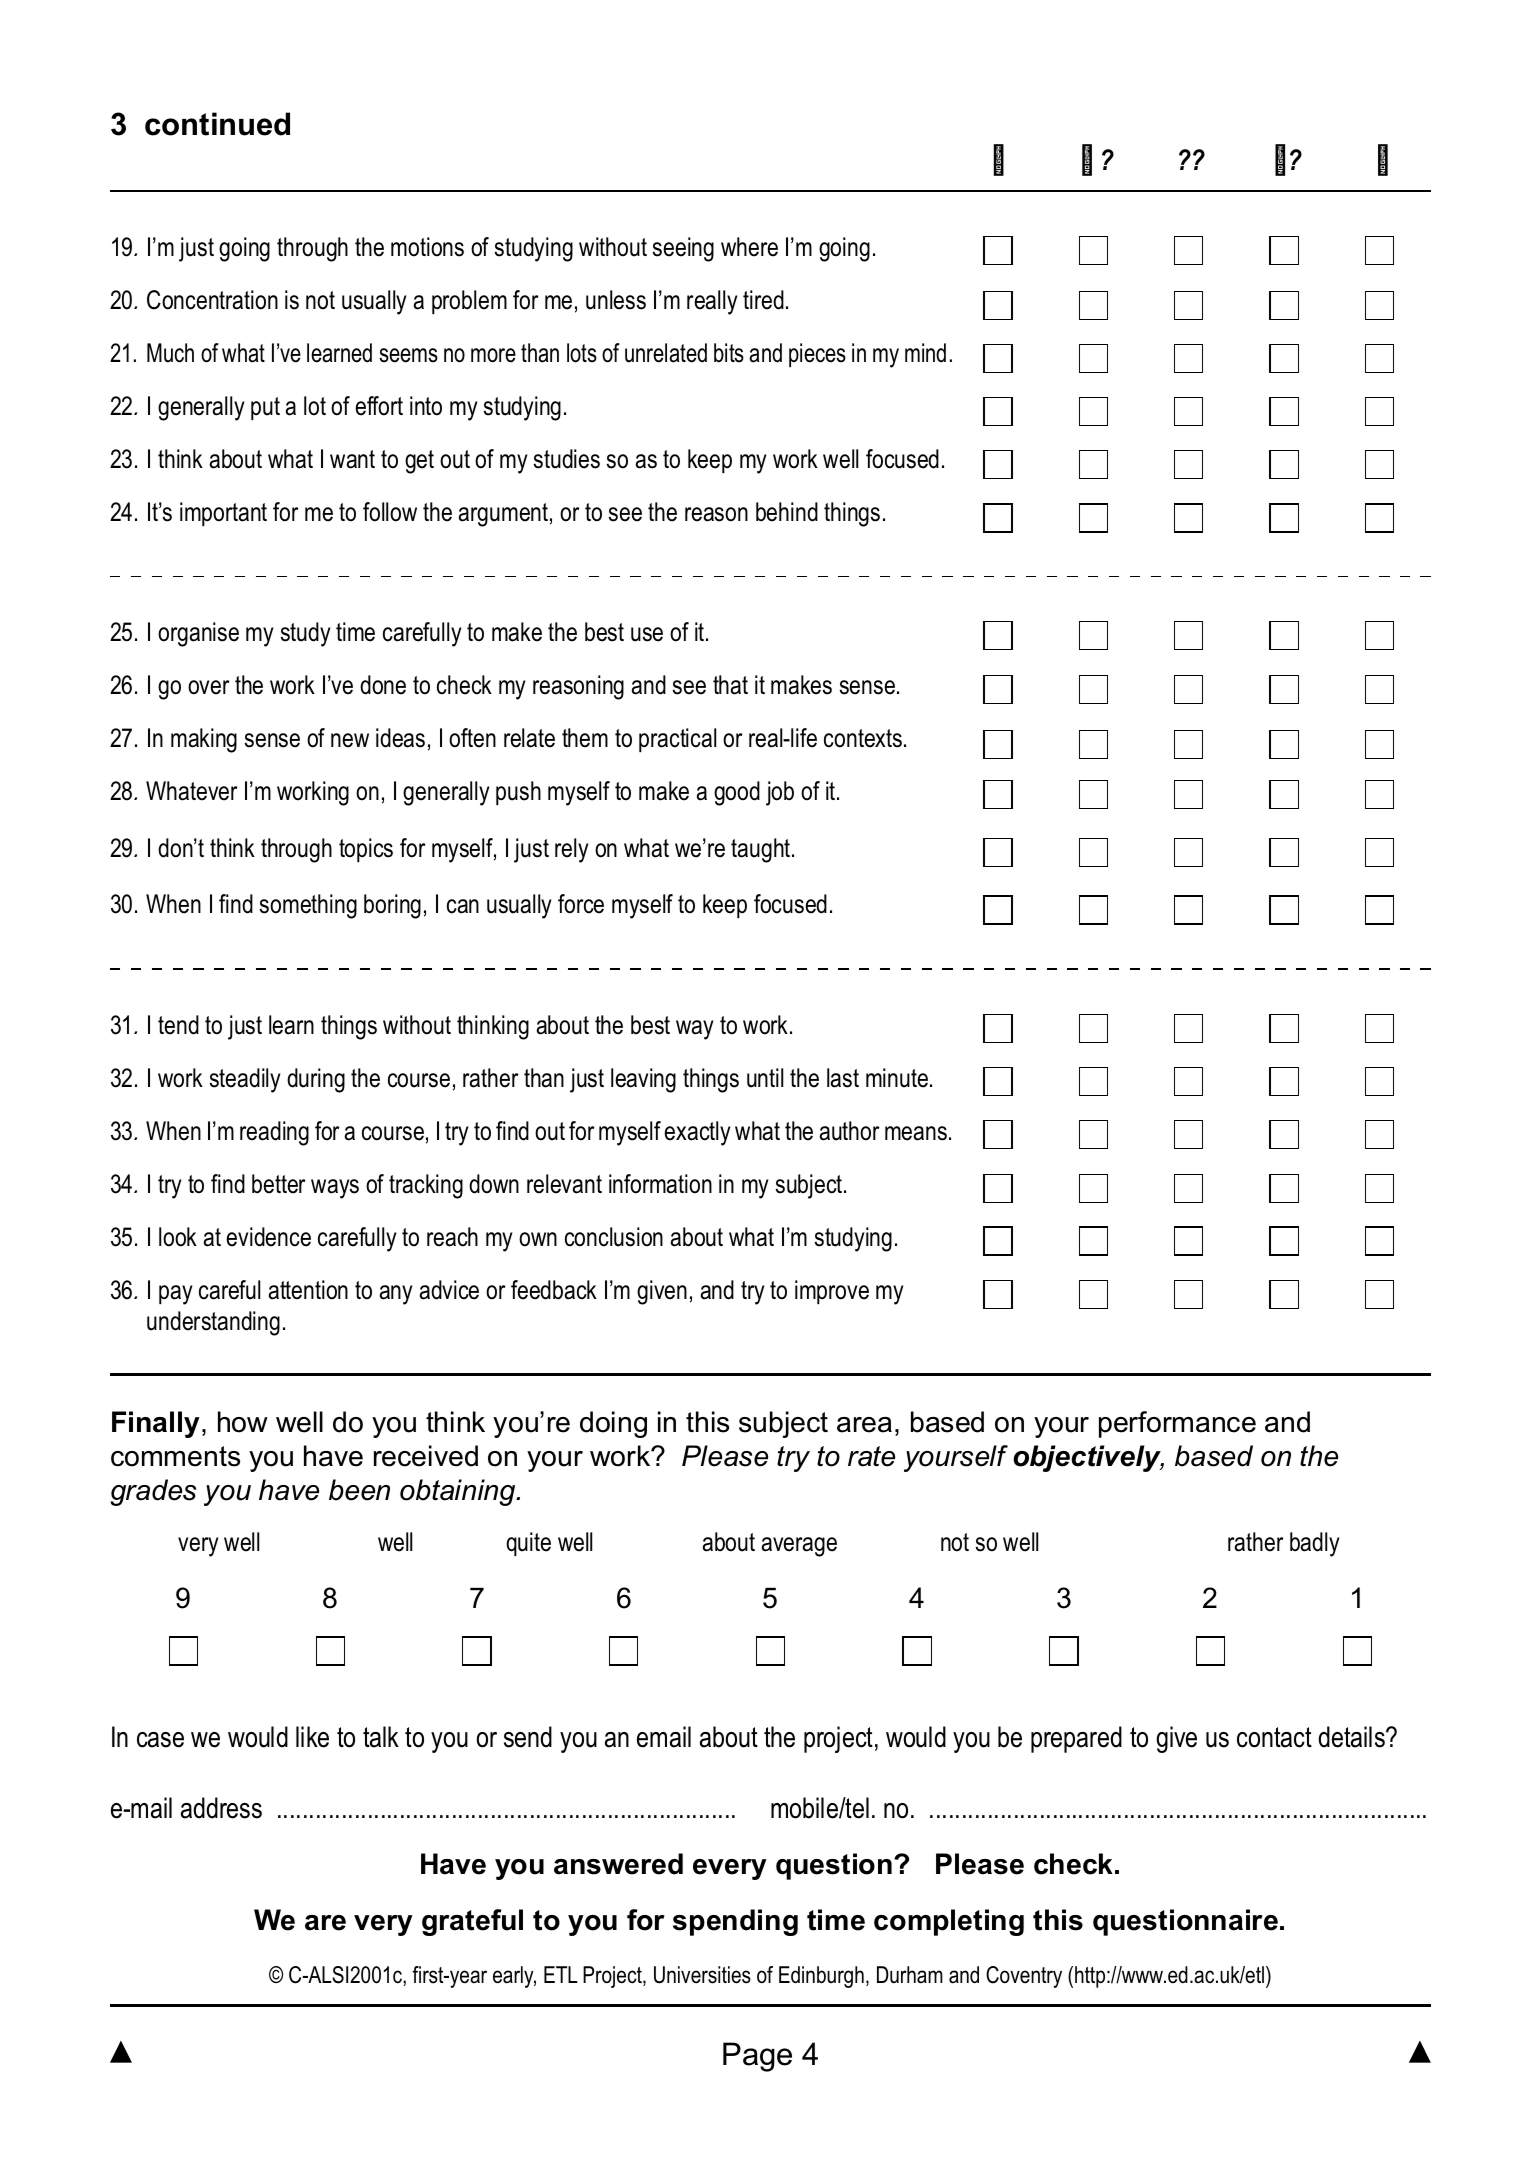 This document has height=2180, width=1540. Describe the element at coordinates (765, 1078) in the document. I see `until` at that location.
